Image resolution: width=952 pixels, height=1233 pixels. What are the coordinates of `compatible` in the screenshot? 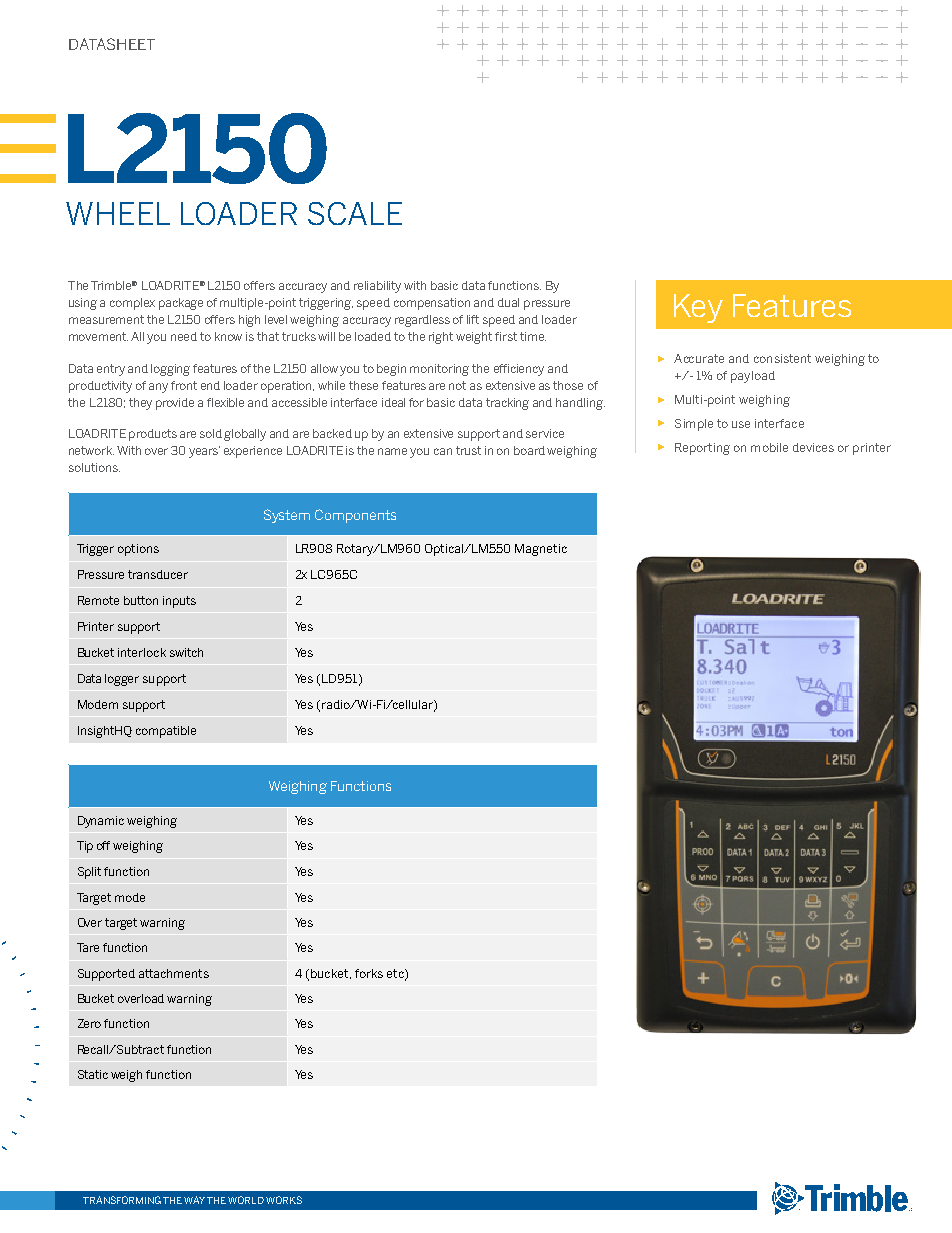 It's located at (166, 732).
